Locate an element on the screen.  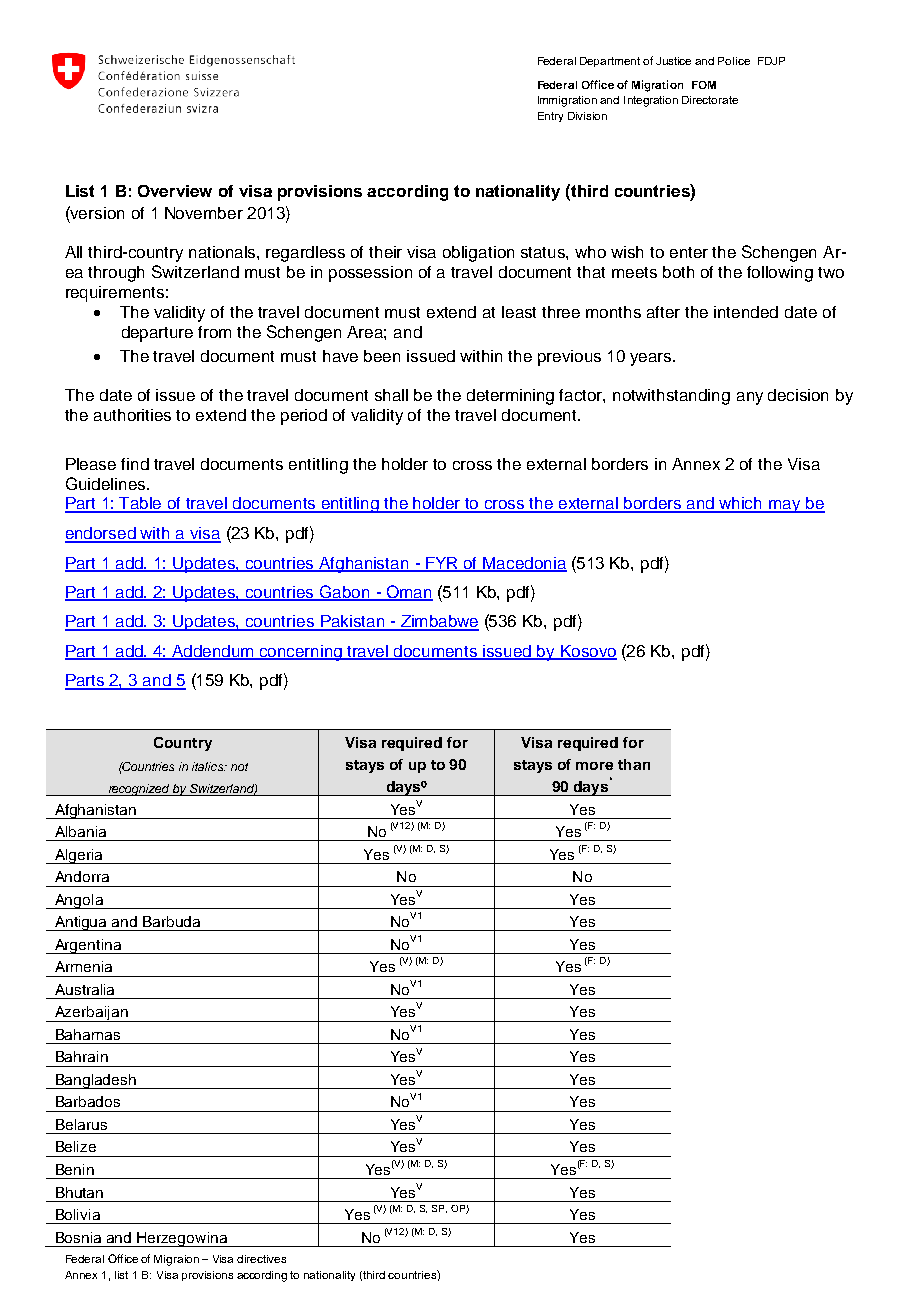
Bolivia is located at coordinates (78, 1214).
